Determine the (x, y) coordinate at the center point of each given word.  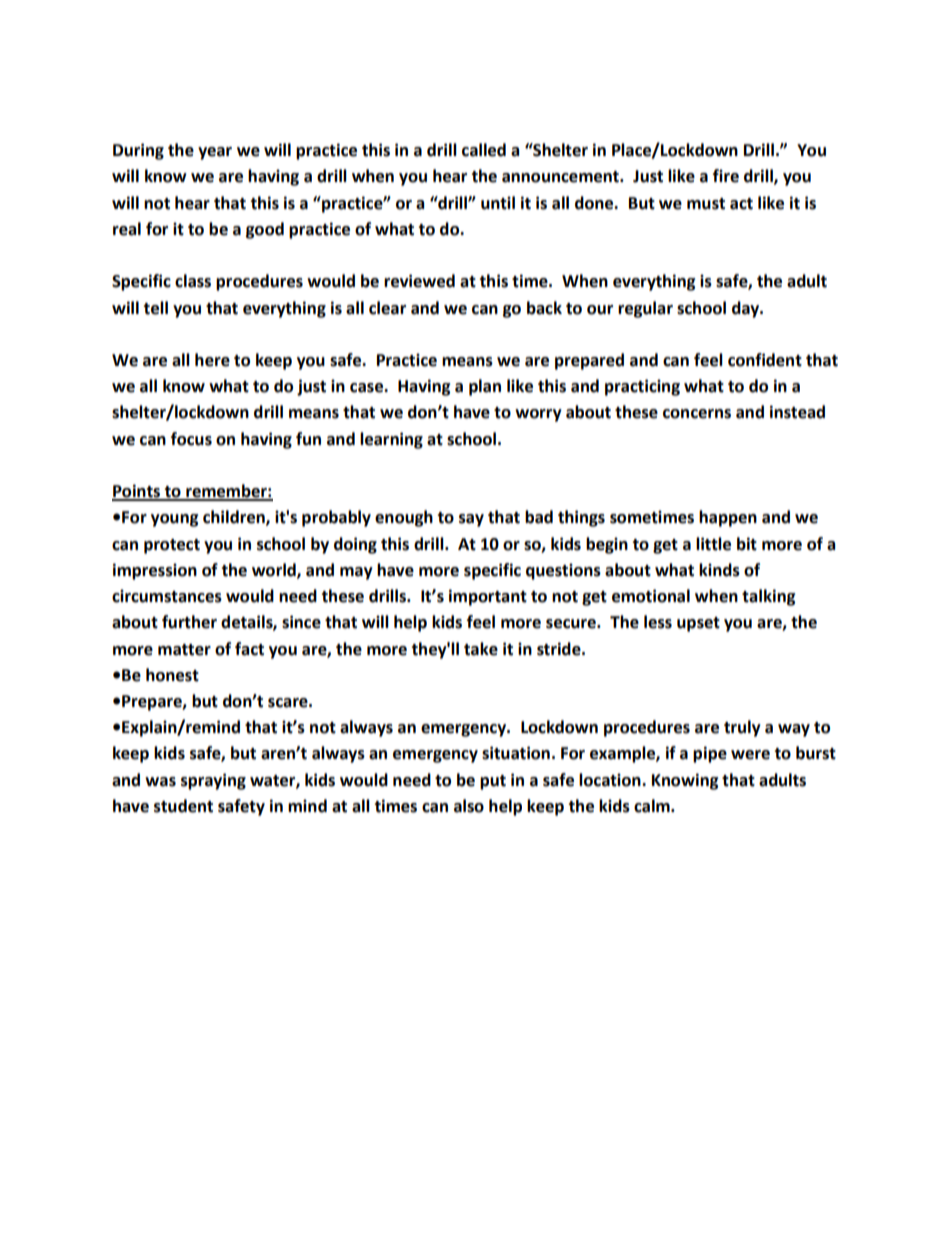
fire (726, 176)
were (750, 755)
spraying (213, 781)
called (484, 150)
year (215, 153)
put (493, 782)
